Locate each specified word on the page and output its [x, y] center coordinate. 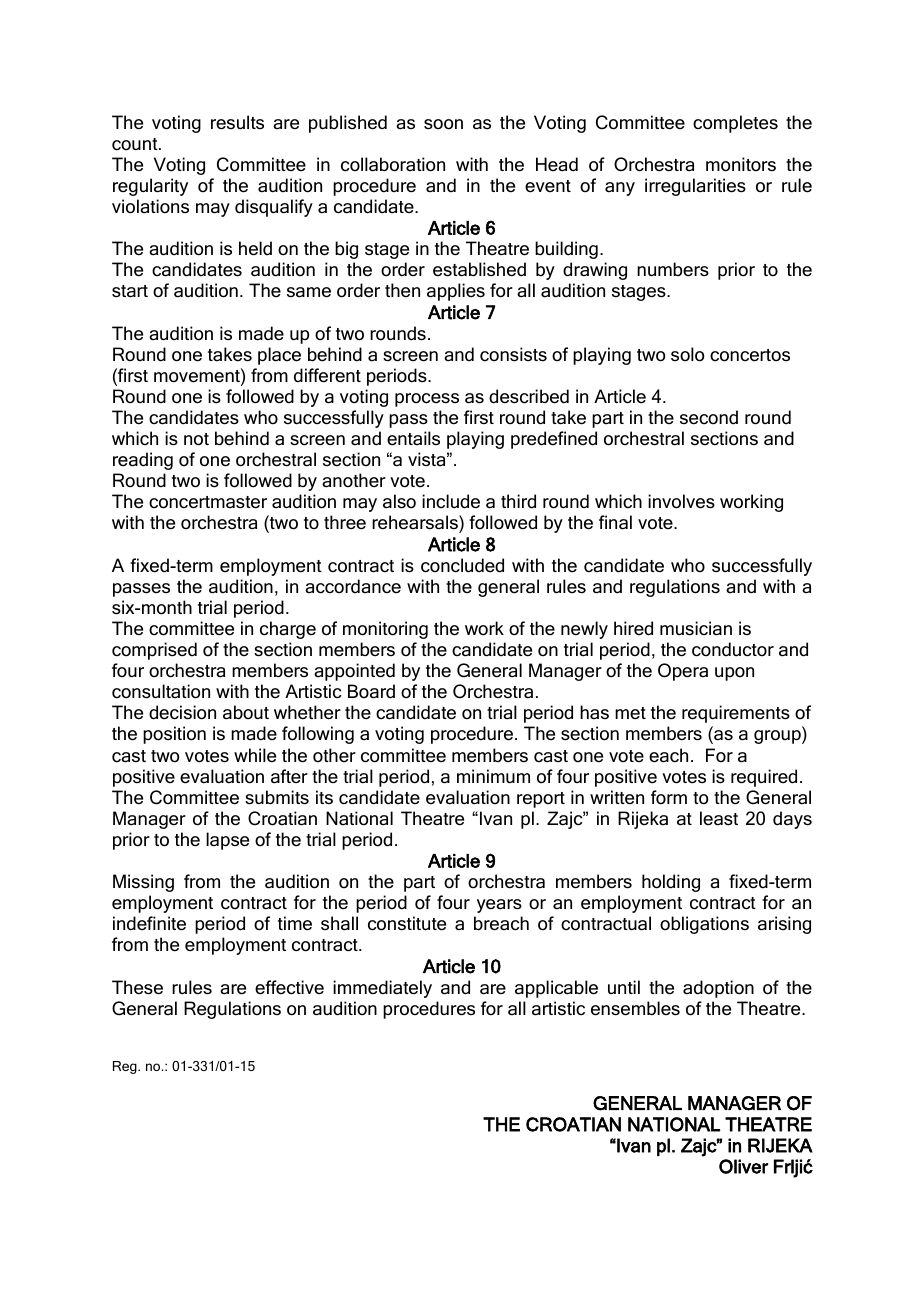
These [137, 987]
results [237, 122]
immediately [382, 989]
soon [443, 124]
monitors [741, 164]
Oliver [743, 1166]
